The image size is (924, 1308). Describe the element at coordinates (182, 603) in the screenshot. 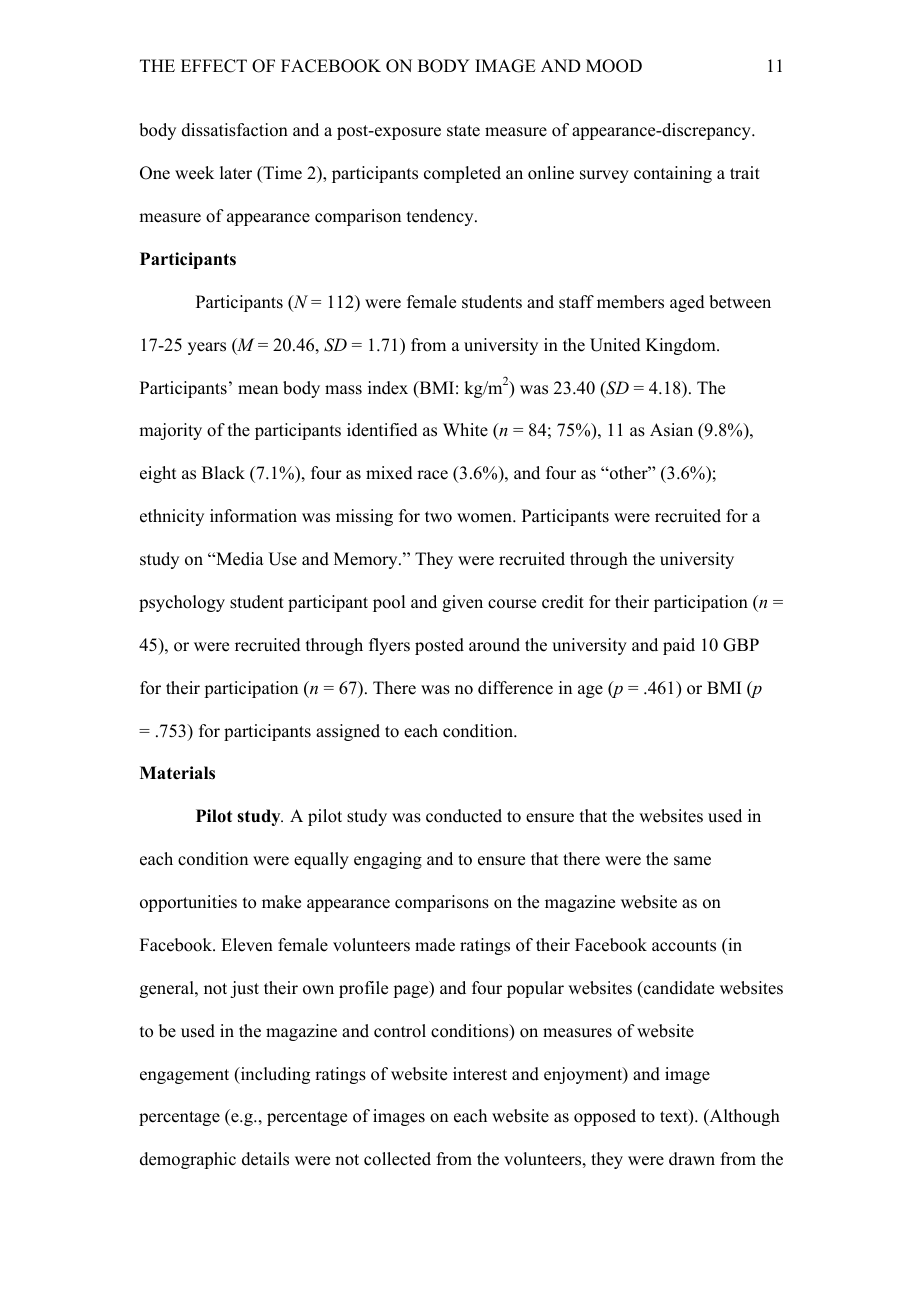

I see `psychology` at that location.
